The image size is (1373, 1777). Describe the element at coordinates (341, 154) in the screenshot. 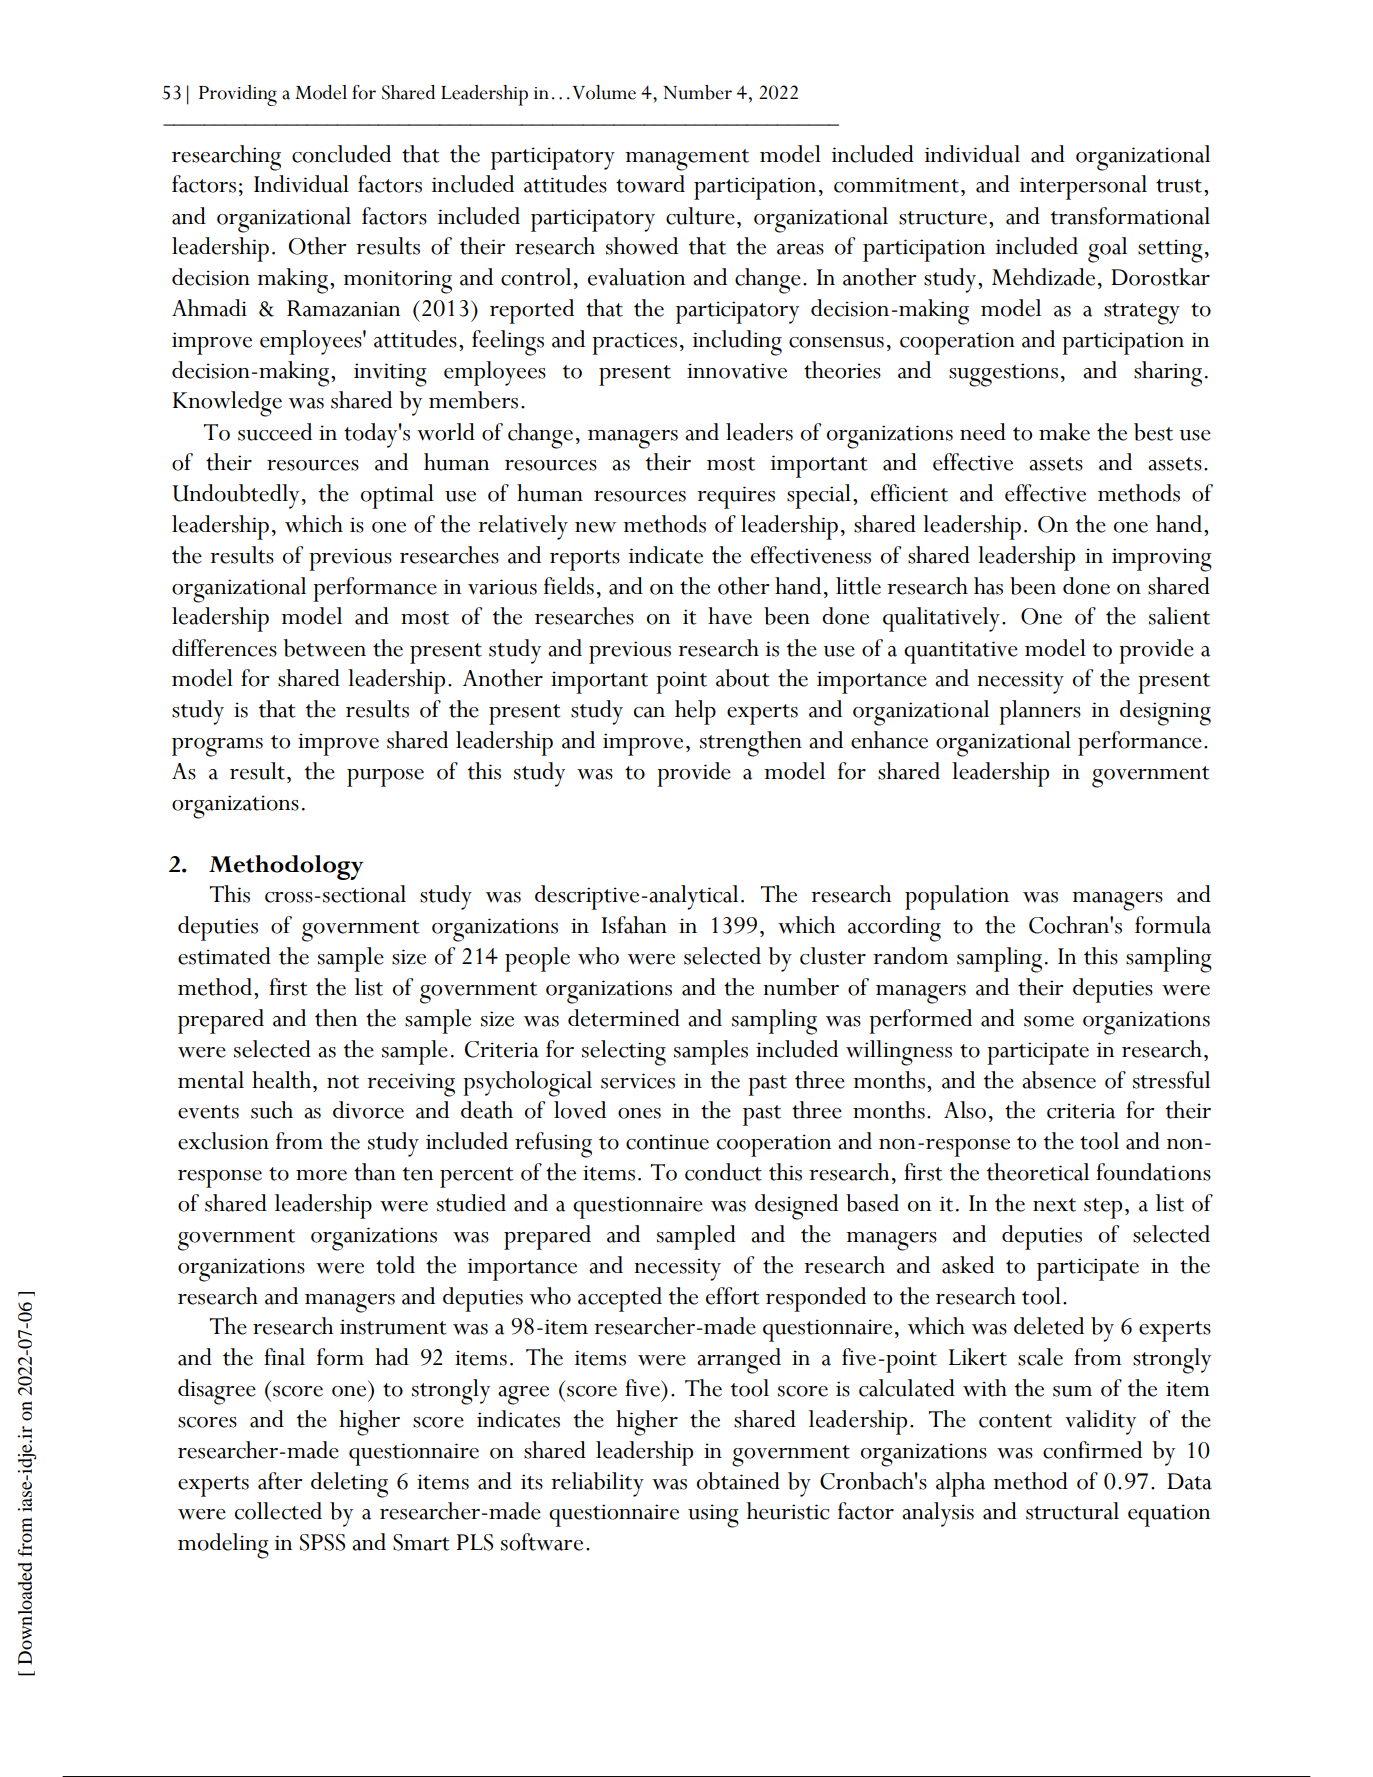

I see `concluded` at that location.
